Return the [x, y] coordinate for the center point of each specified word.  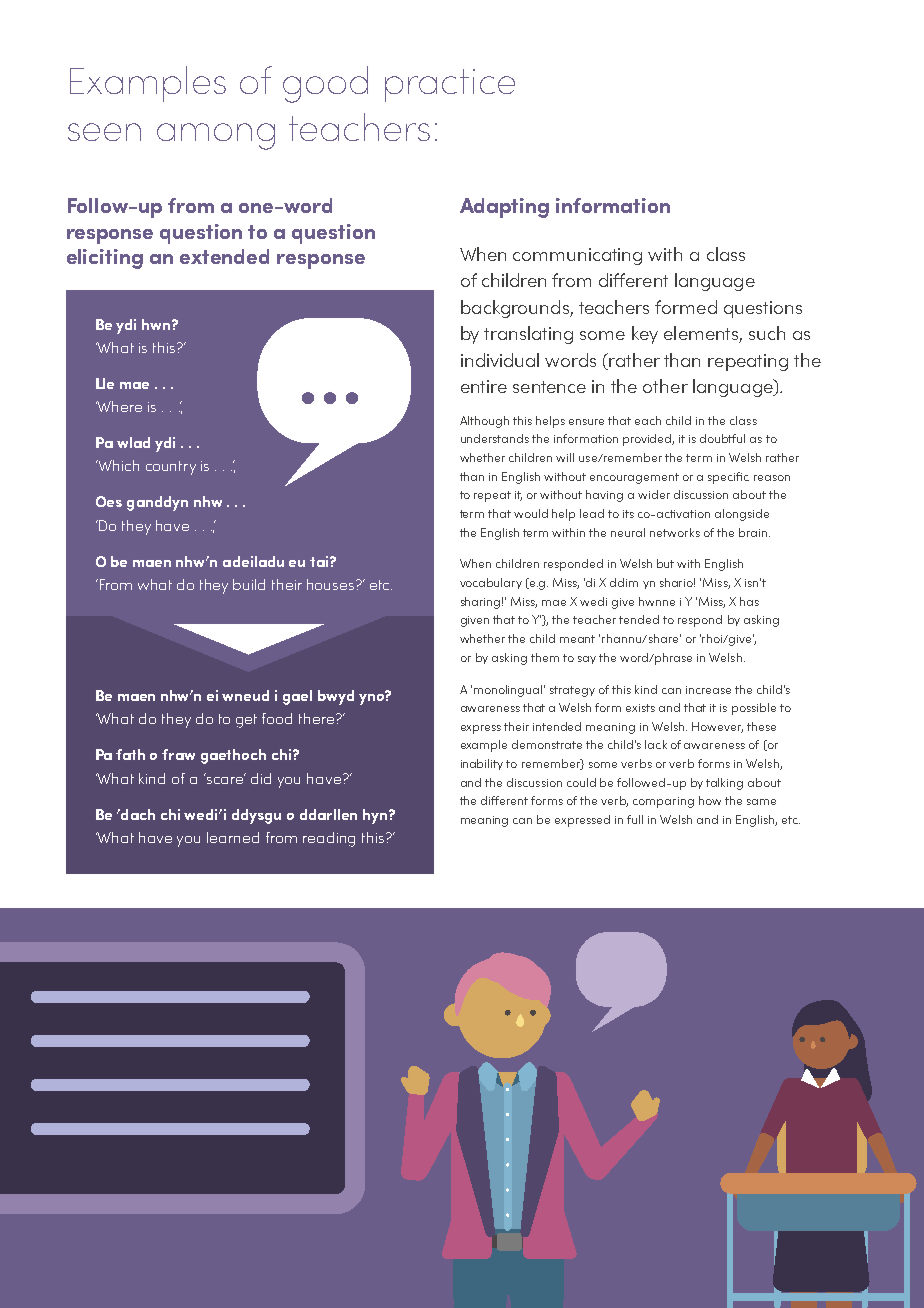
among [216, 136]
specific [728, 478]
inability [482, 764]
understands [495, 438]
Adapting [504, 208]
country [171, 468]
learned [233, 837]
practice [450, 85]
